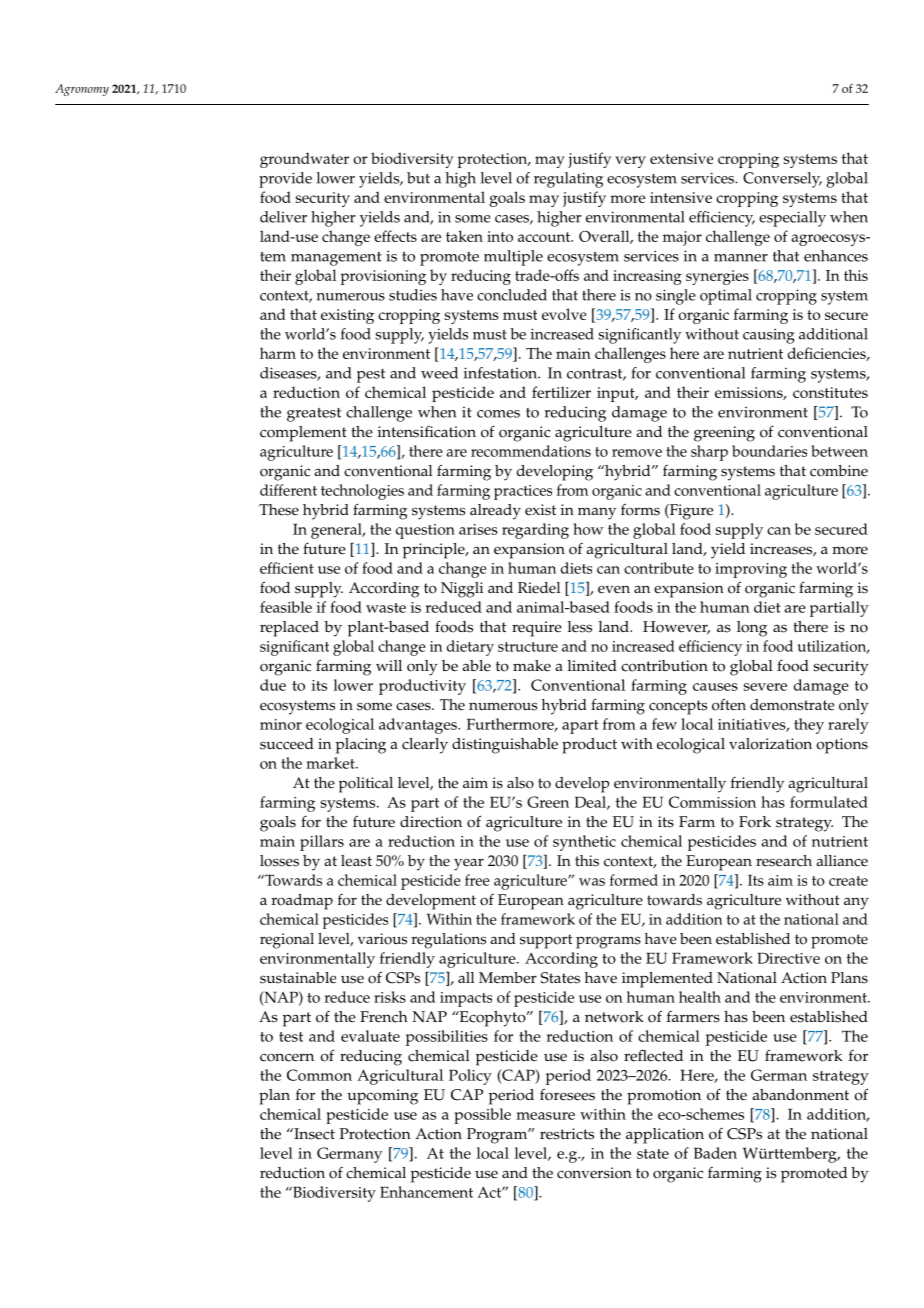 Image resolution: width=924 pixels, height=1308 pixels. I want to click on upcoming, so click(382, 1097).
